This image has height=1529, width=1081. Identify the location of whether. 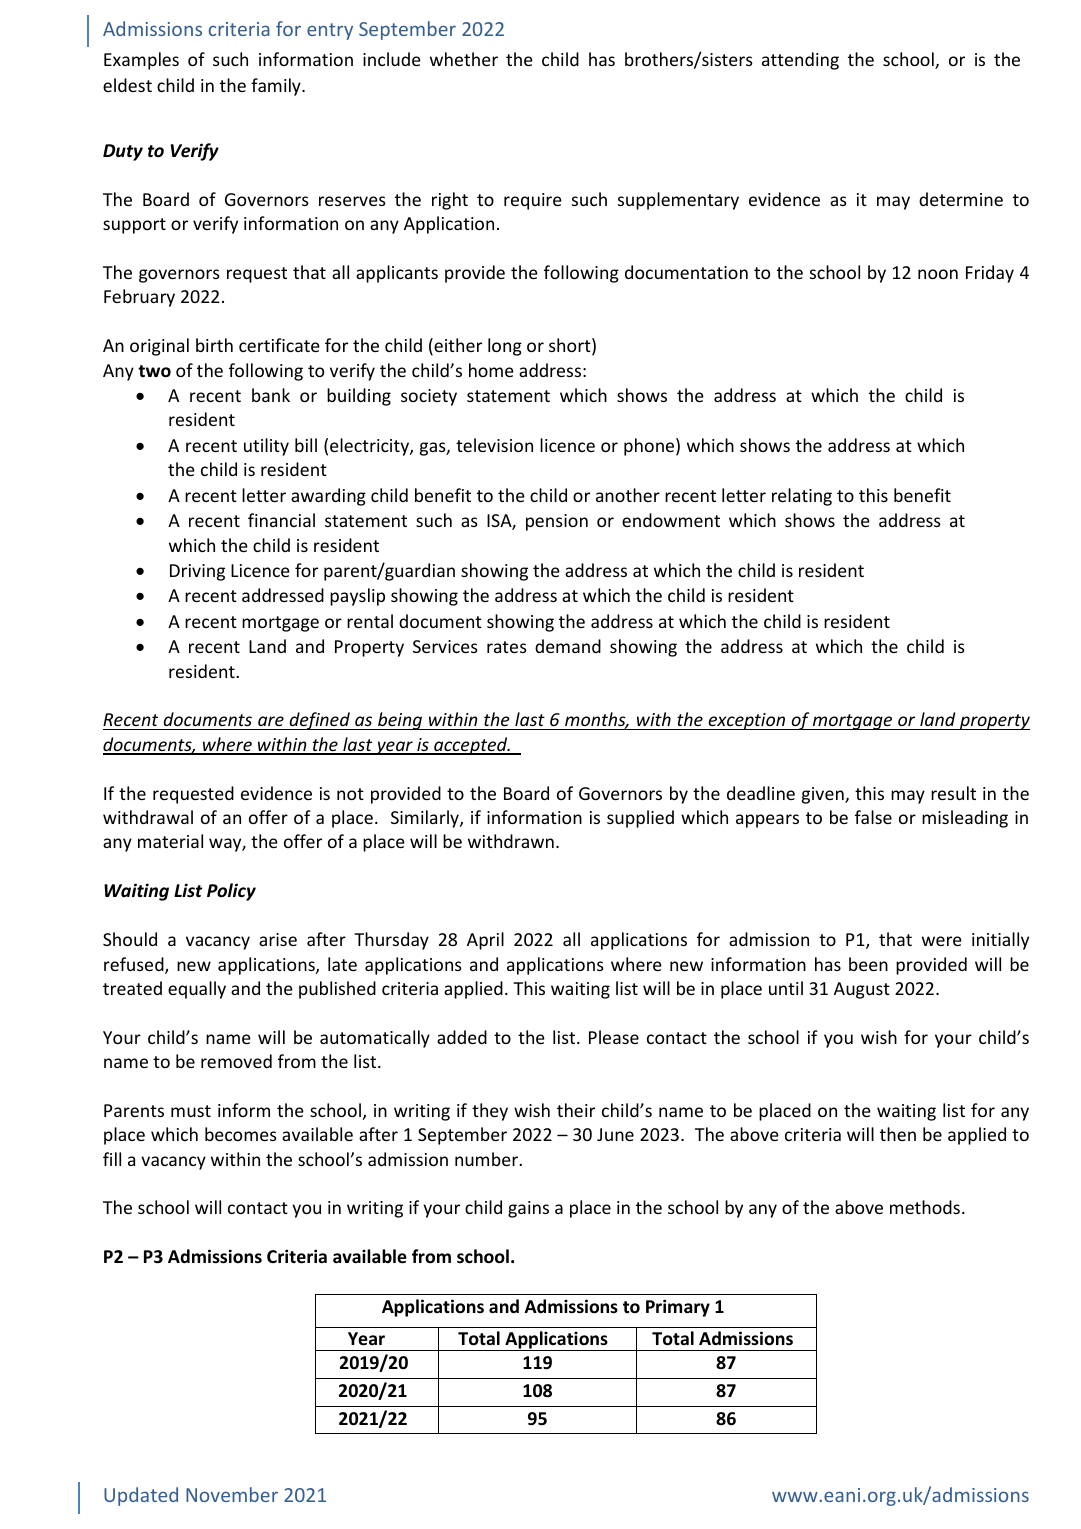
(464, 59).
